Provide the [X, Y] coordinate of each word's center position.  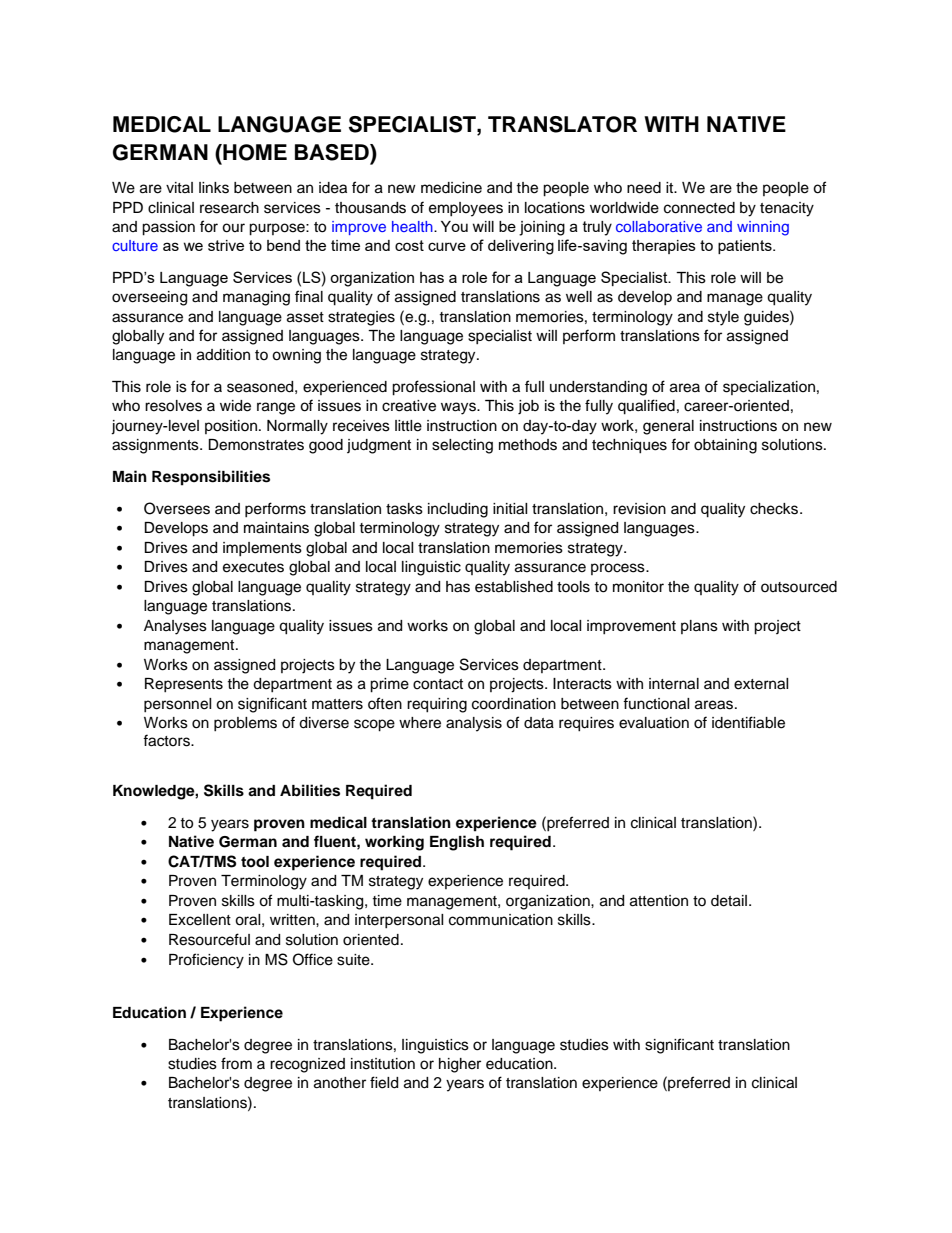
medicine [451, 188]
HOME [254, 152]
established [514, 587]
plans [699, 627]
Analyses [175, 627]
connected [699, 208]
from [236, 1063]
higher [460, 1065]
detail [729, 901]
